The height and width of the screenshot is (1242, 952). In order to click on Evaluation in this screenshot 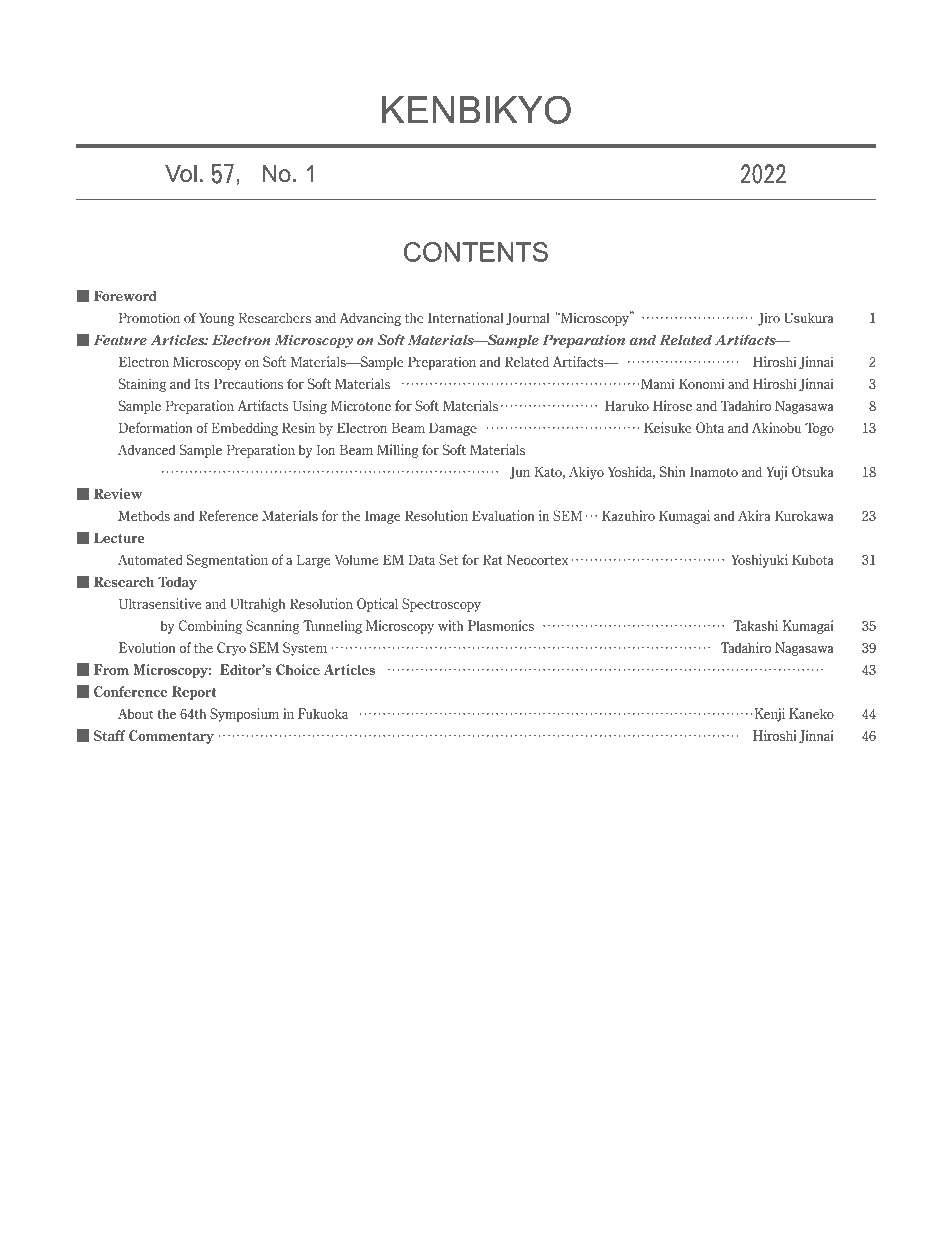, I will do `click(503, 515)`.
